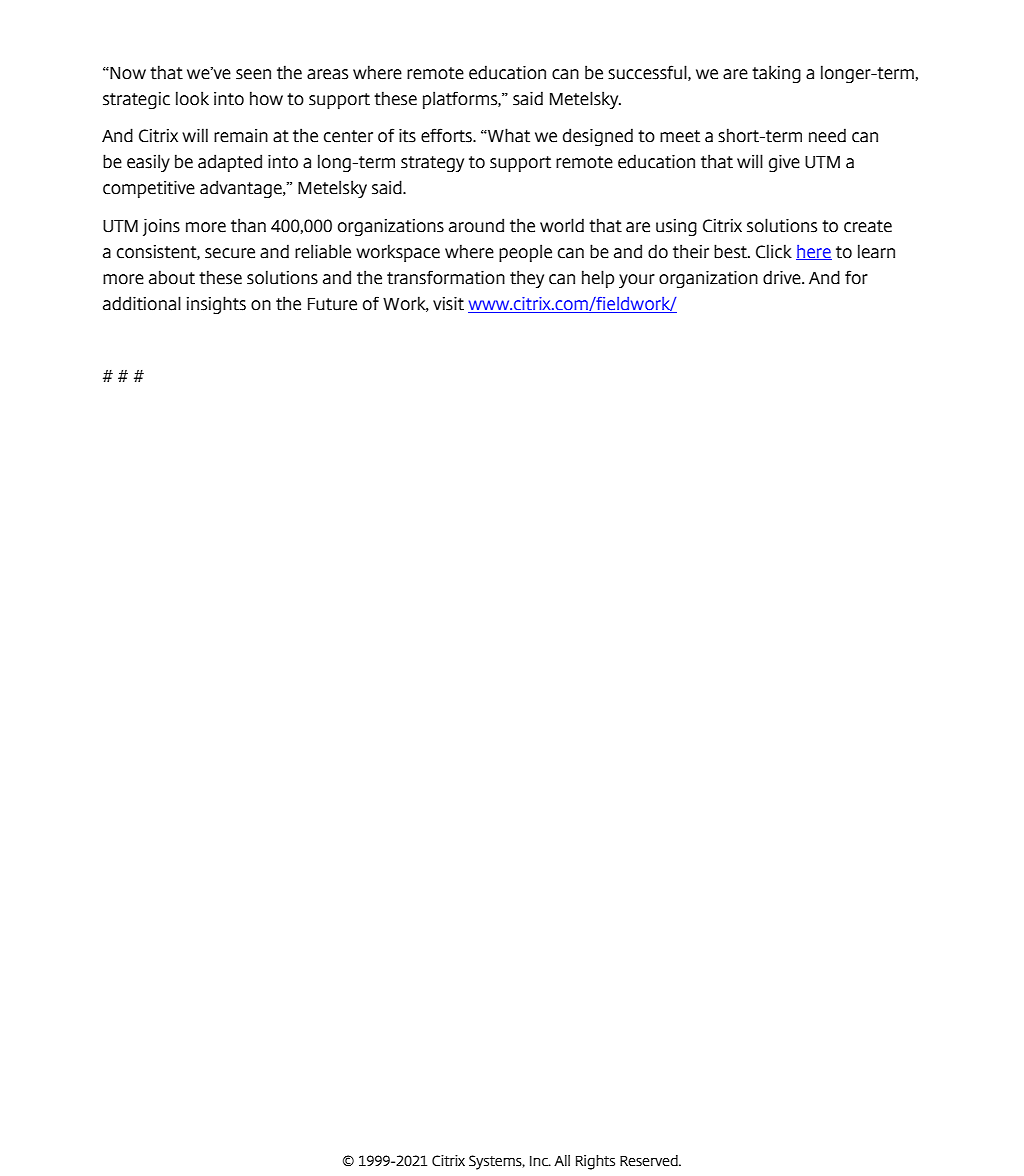  Describe the element at coordinates (448, 303) in the screenshot. I see `visit` at that location.
